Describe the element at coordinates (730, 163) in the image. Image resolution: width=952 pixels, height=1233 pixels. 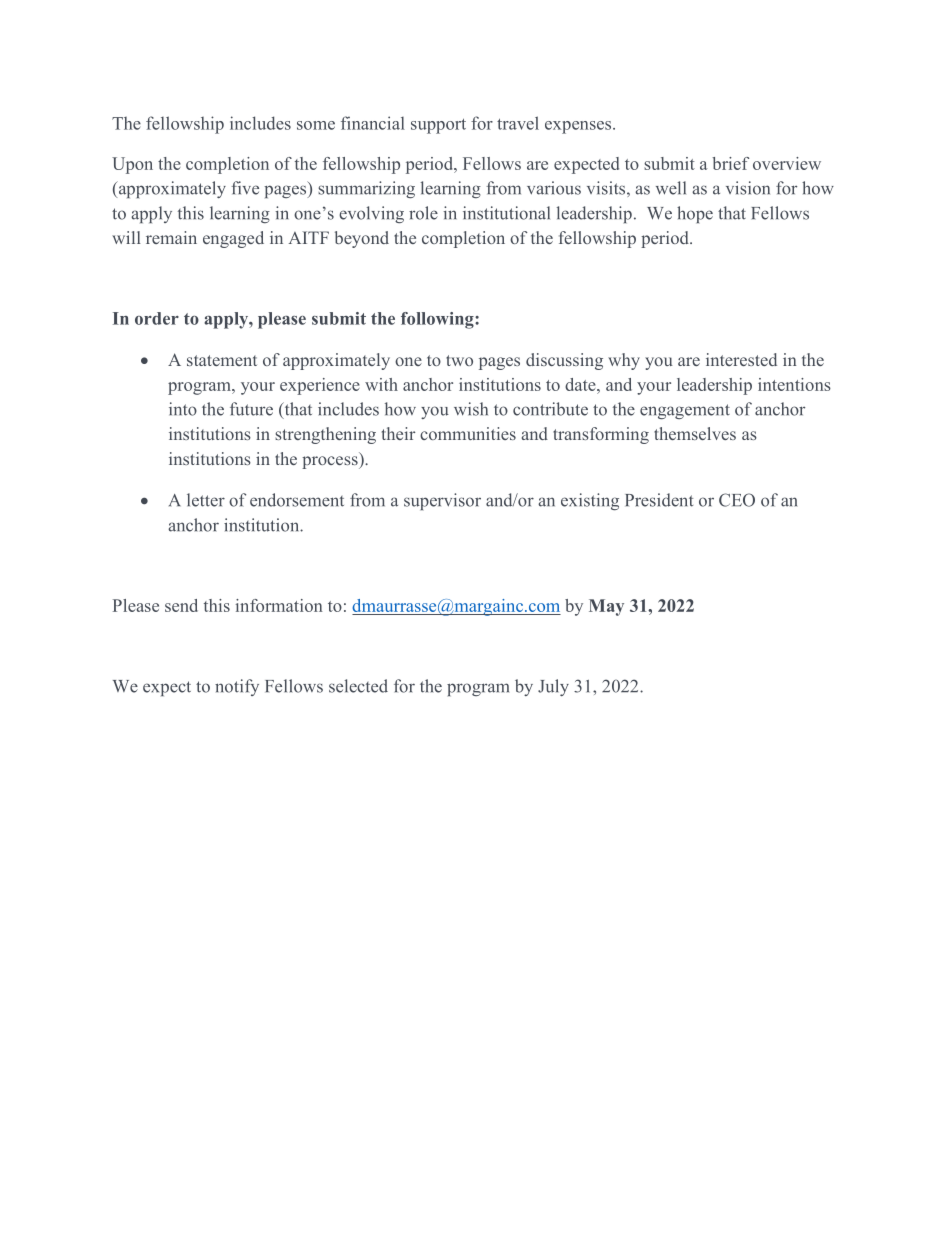
I see `brief` at that location.
